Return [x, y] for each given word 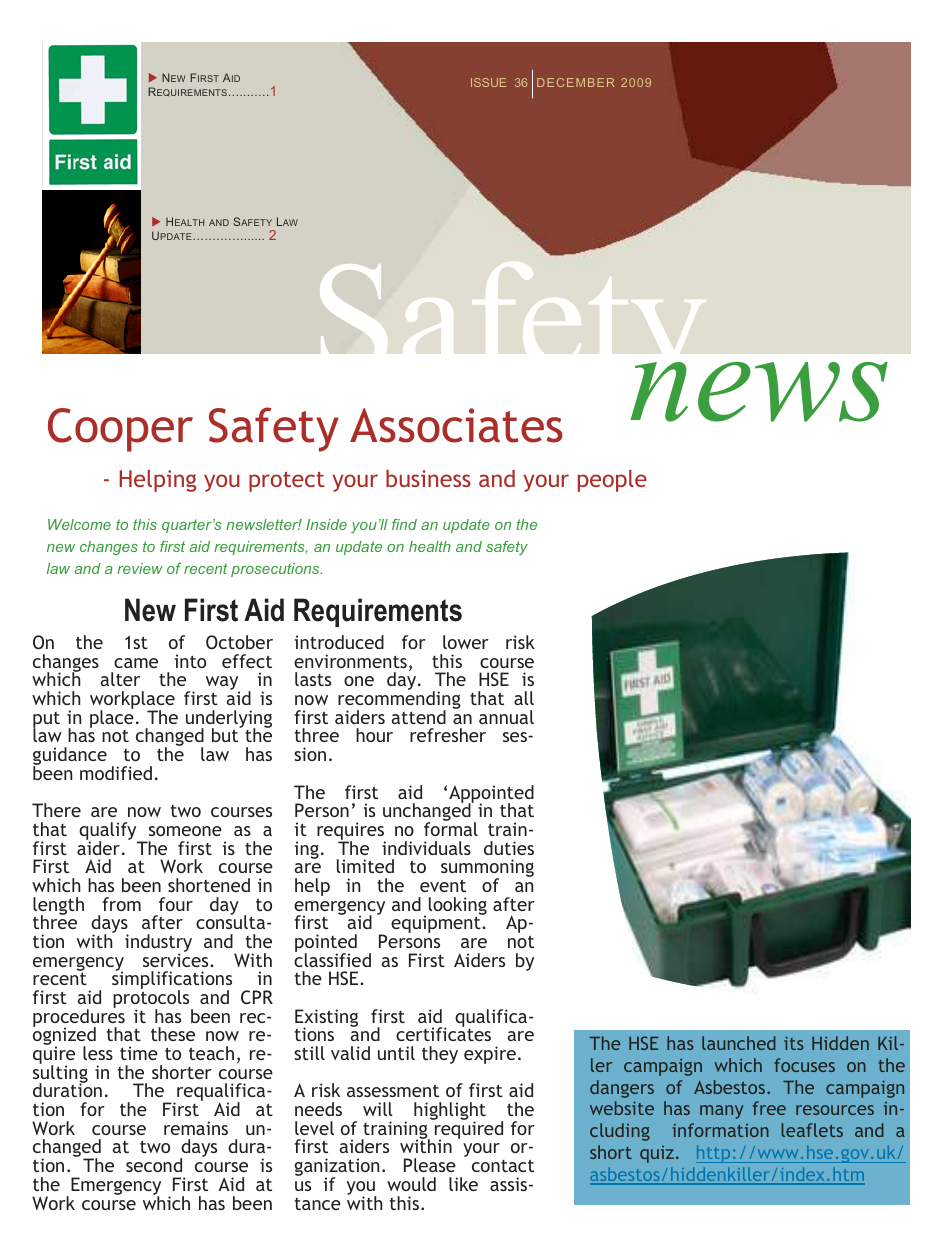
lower [466, 642]
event [443, 885]
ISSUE [488, 82]
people [612, 481]
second [154, 1165]
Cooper [120, 430]
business [428, 478]
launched [739, 1043]
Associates [456, 425]
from [121, 904]
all [524, 698]
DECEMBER [576, 82]
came [136, 663]
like [463, 1184]
